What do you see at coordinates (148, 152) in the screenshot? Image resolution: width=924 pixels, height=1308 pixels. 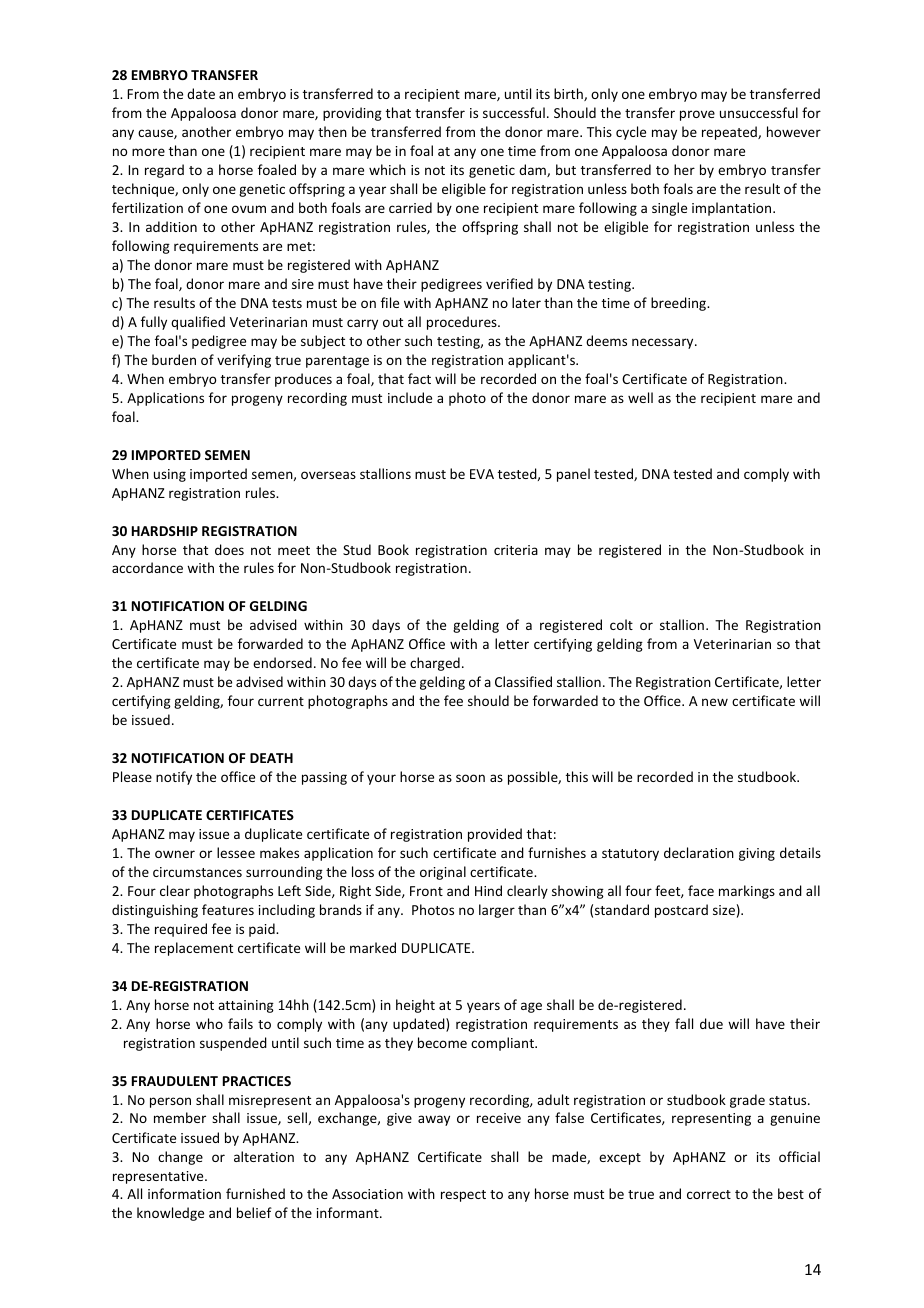 I see `more` at bounding box center [148, 152].
